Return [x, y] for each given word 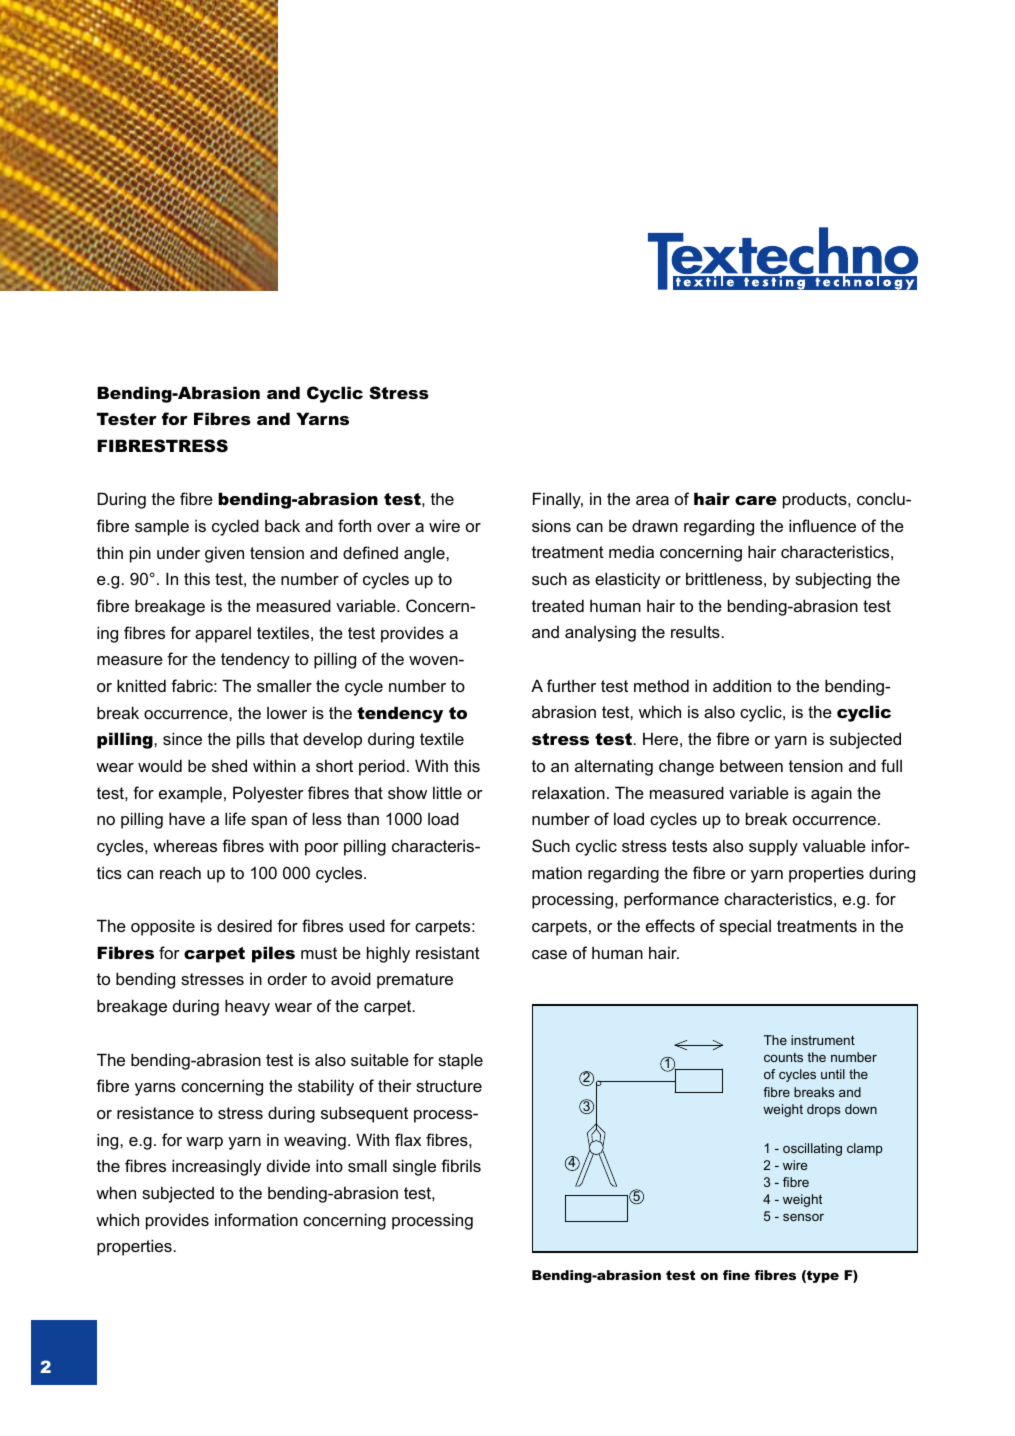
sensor [803, 1217]
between [751, 766]
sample [162, 528]
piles [273, 954]
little [447, 792]
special [745, 927]
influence [822, 525]
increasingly [216, 1167]
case [549, 954]
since [182, 738]
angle [425, 554]
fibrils [461, 1165]
